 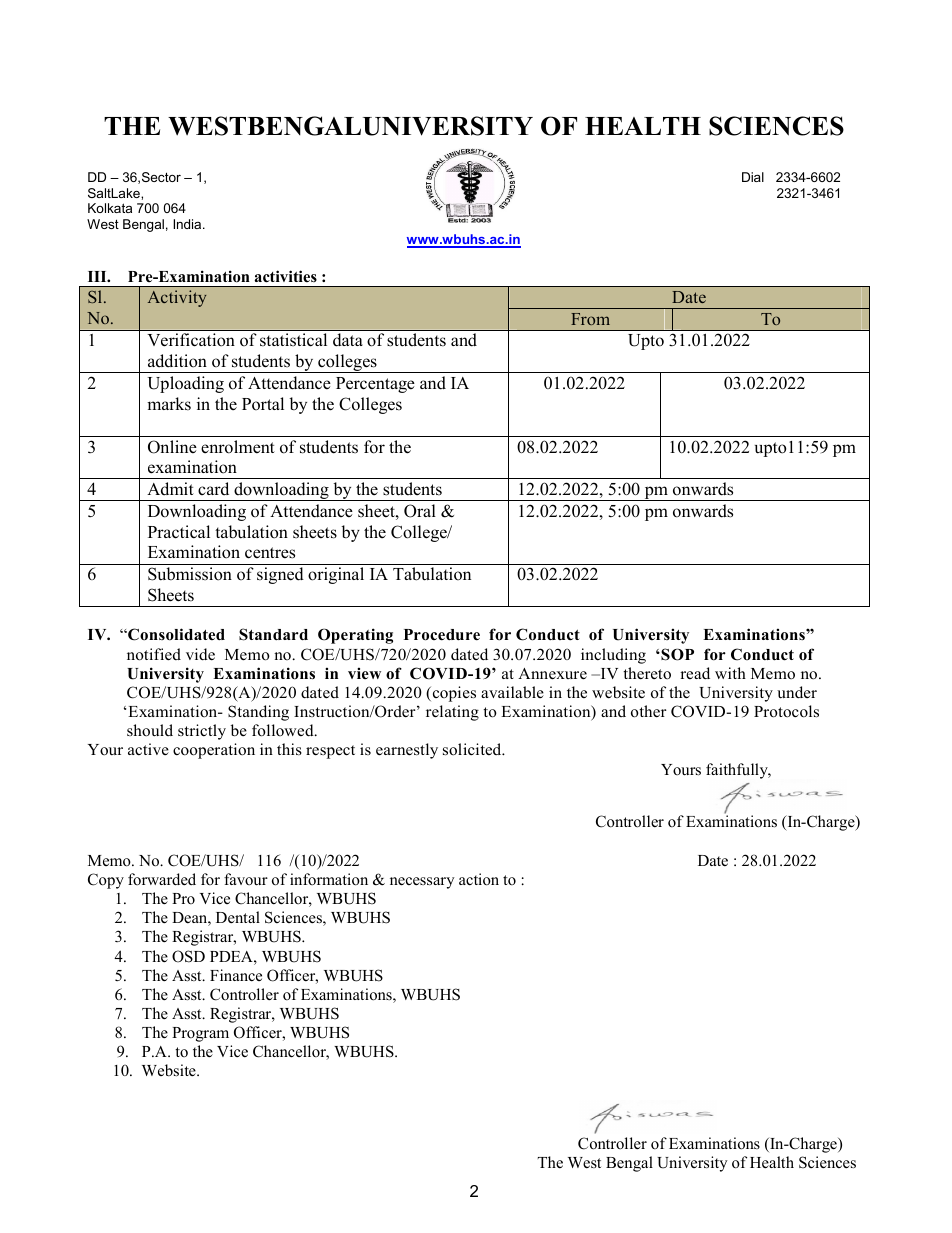 What do you see at coordinates (649, 711) in the document?
I see `other` at bounding box center [649, 711].
